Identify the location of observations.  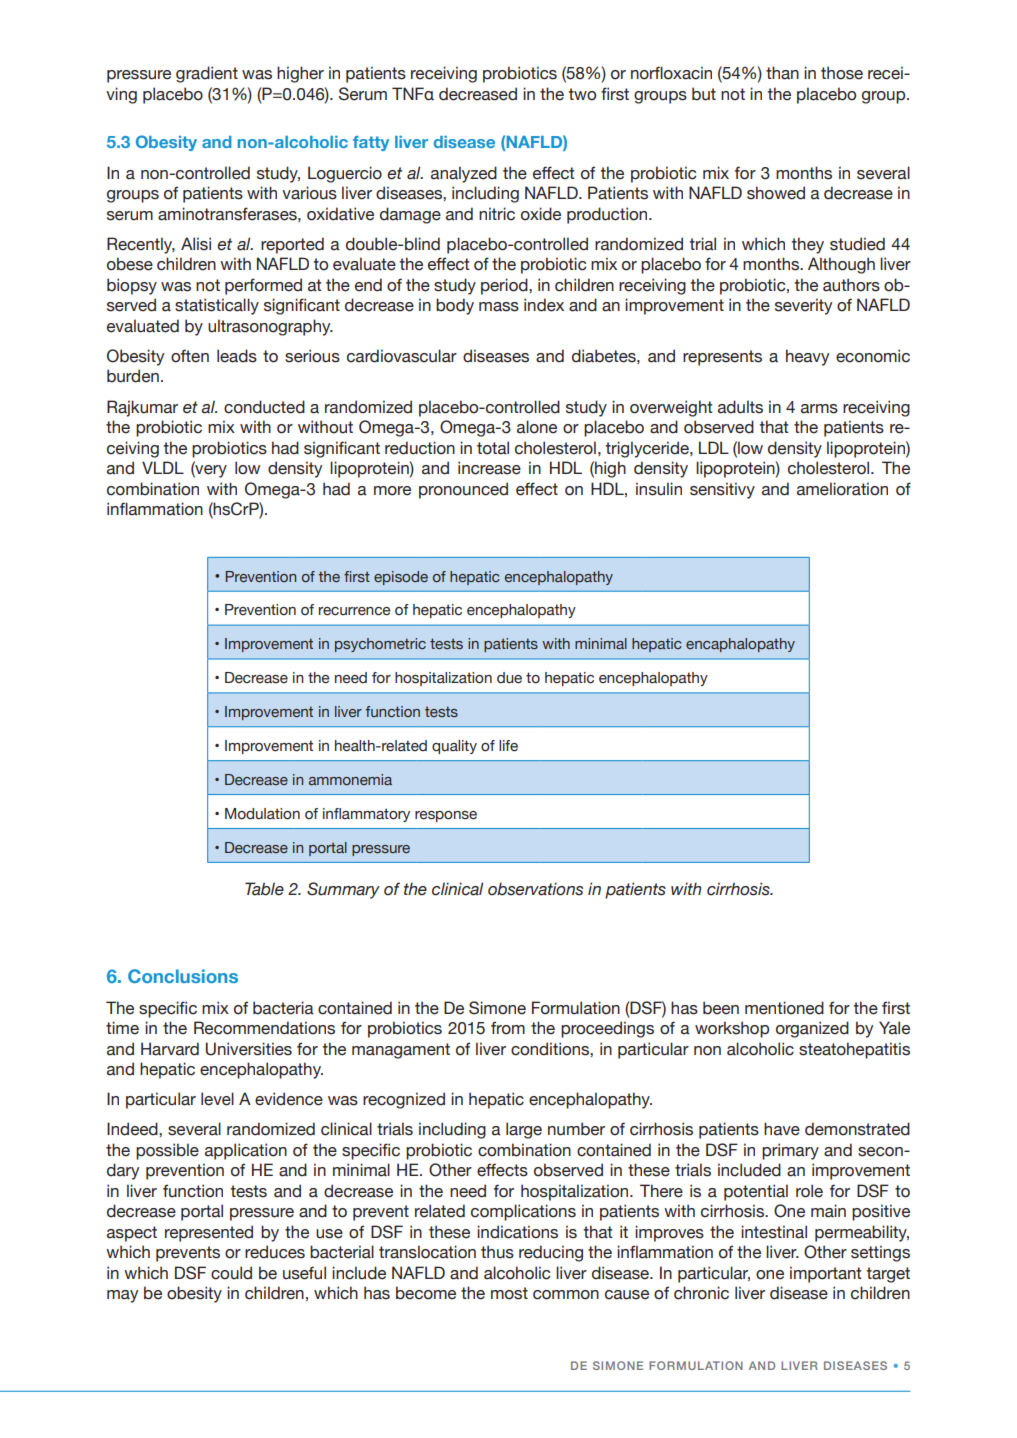
(535, 889).
